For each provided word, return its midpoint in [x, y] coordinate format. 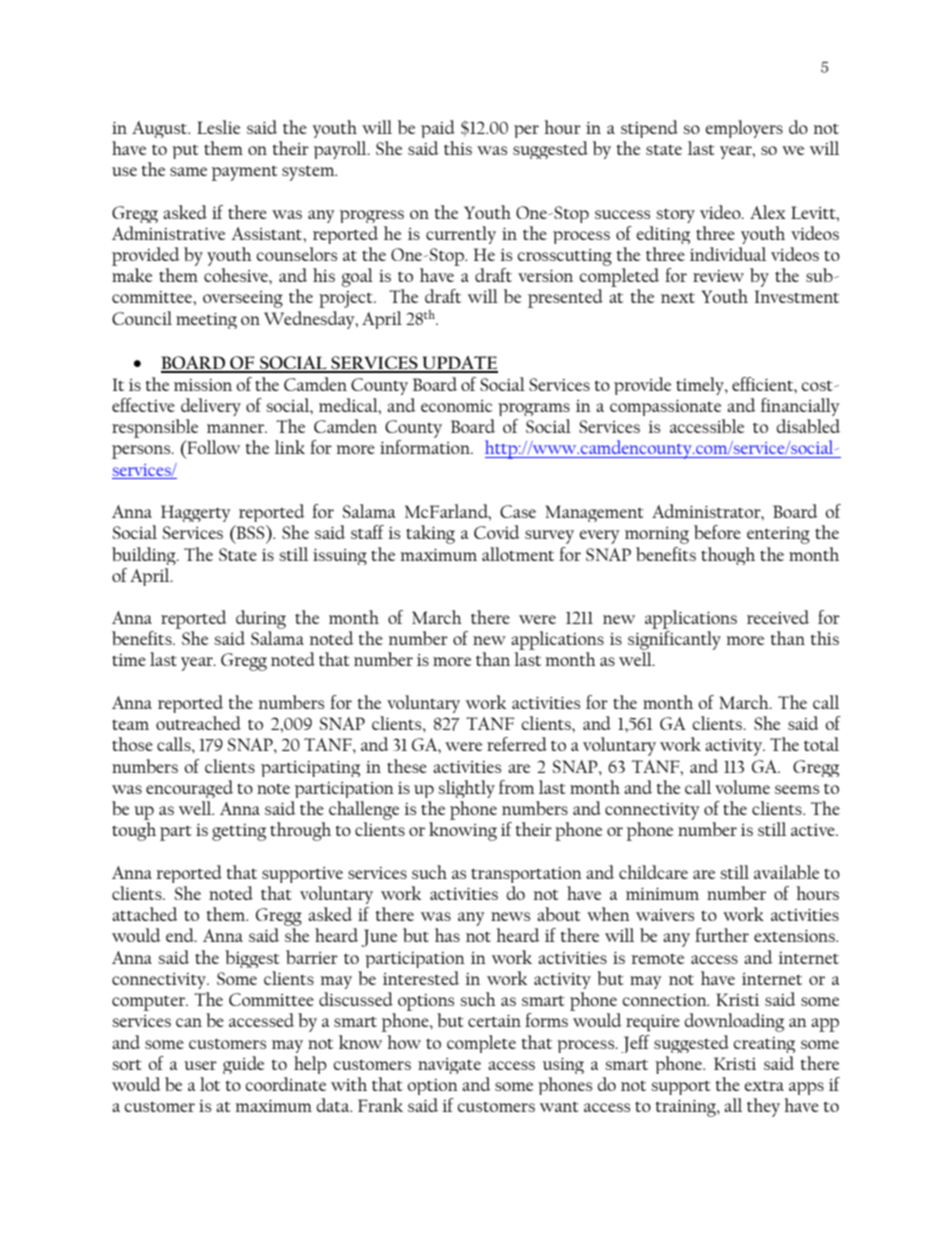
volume [742, 787]
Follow [212, 447]
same [188, 171]
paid [438, 129]
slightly [466, 789]
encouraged [189, 789]
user [200, 1065]
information [426, 447]
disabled [808, 426]
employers [744, 129]
